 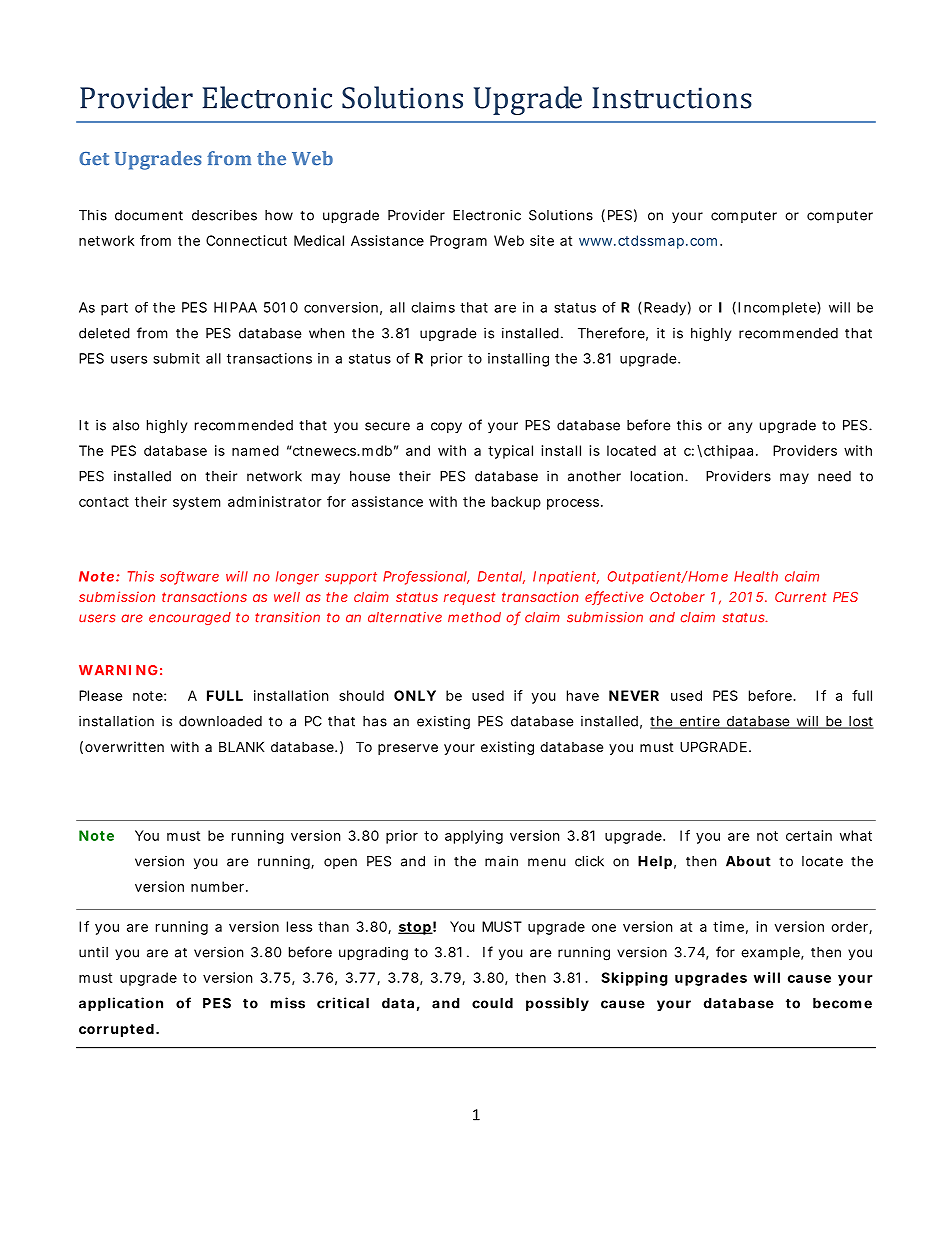 What do you see at coordinates (492, 1003) in the screenshot?
I see `could` at bounding box center [492, 1003].
